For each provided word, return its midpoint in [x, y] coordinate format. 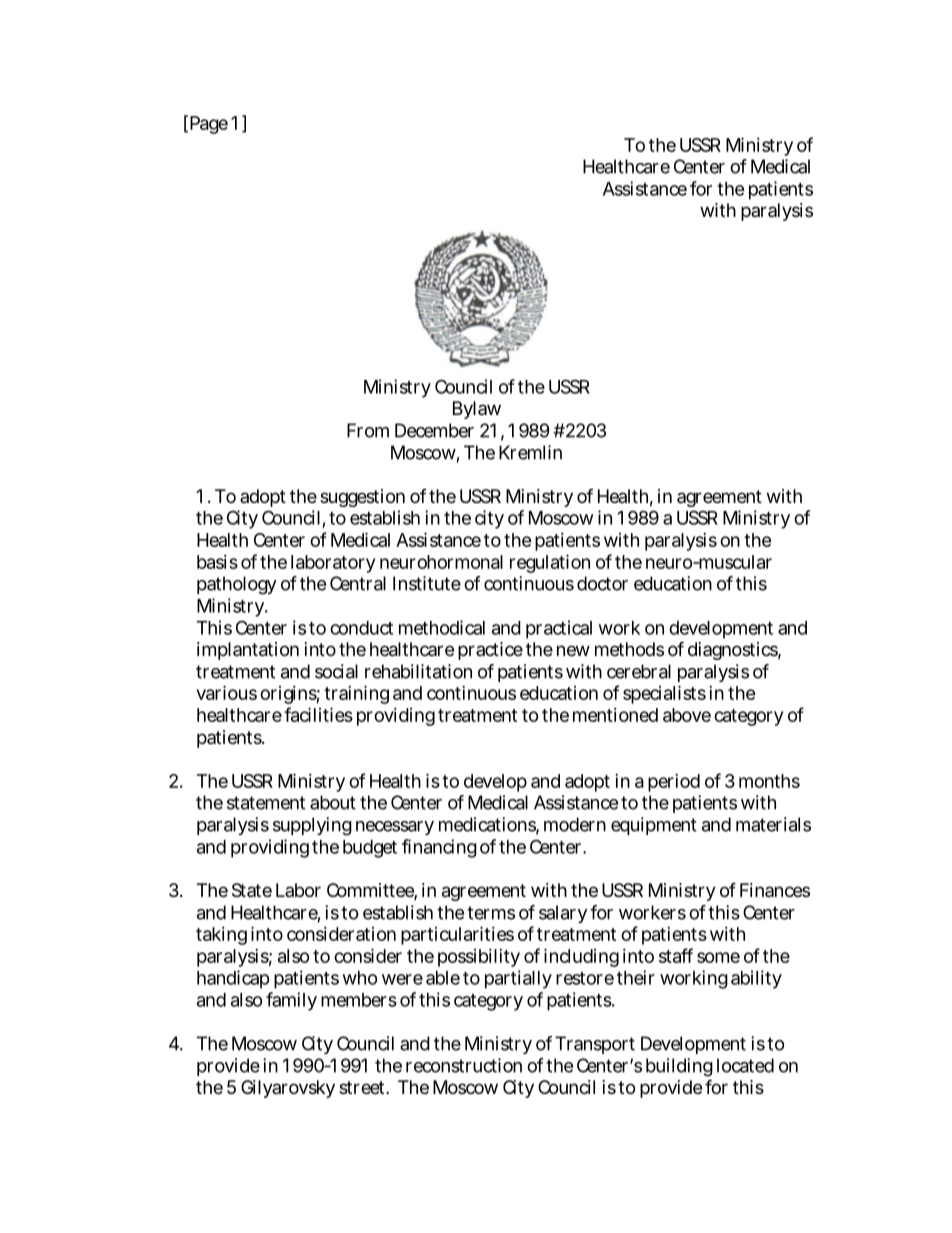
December [434, 430]
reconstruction [464, 1065]
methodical [442, 627]
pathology [237, 585]
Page [209, 125]
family [291, 1001]
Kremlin [530, 452]
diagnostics [734, 651]
